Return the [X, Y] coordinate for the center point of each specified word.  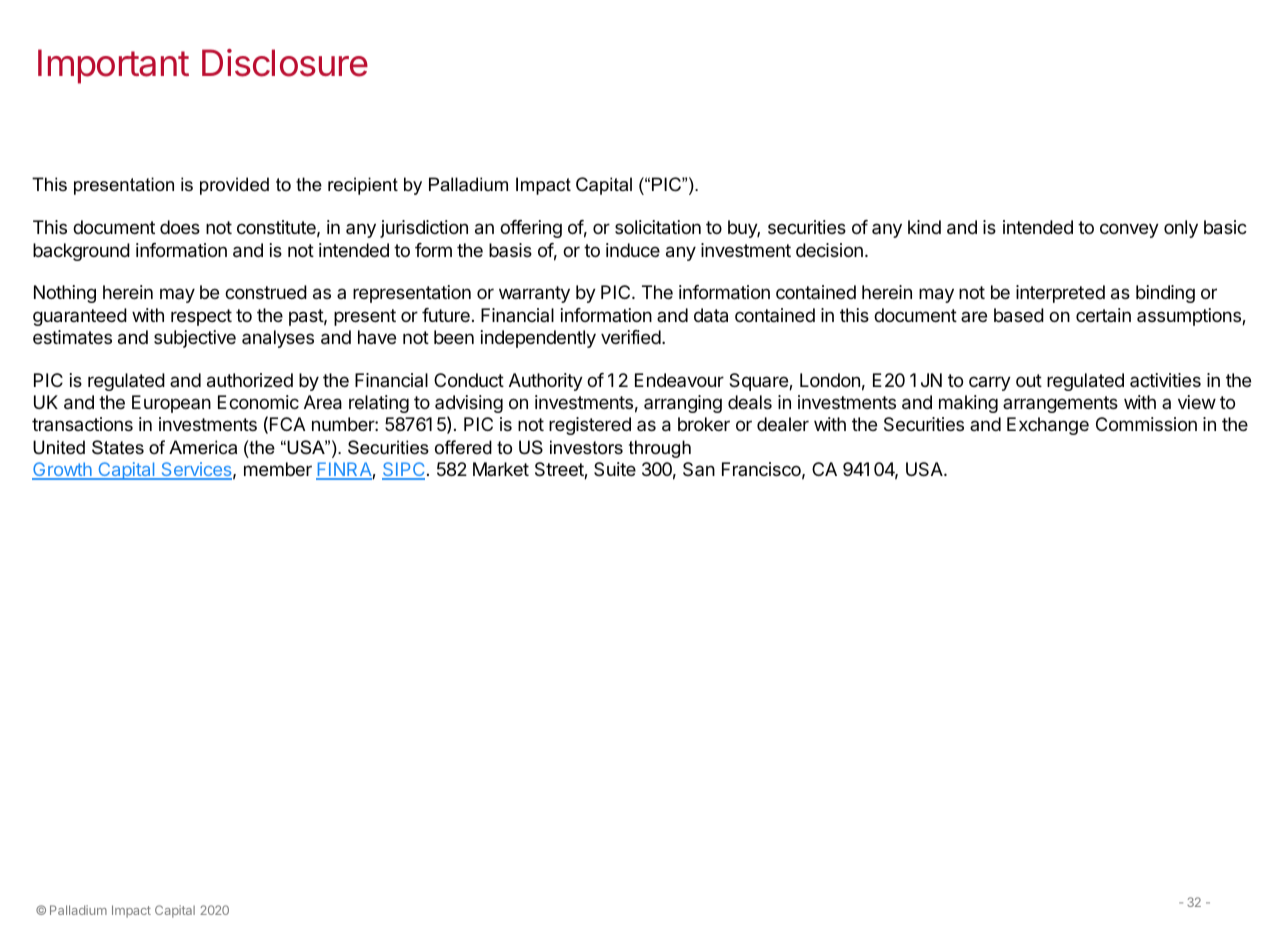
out [1029, 380]
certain [1103, 315]
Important [113, 66]
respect [201, 317]
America [203, 447]
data [711, 315]
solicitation [658, 227]
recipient [363, 186]
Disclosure [285, 63]
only [1181, 229]
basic [1225, 227]
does [180, 227]
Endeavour [679, 380]
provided [234, 186]
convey [1129, 230]
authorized [250, 380]
